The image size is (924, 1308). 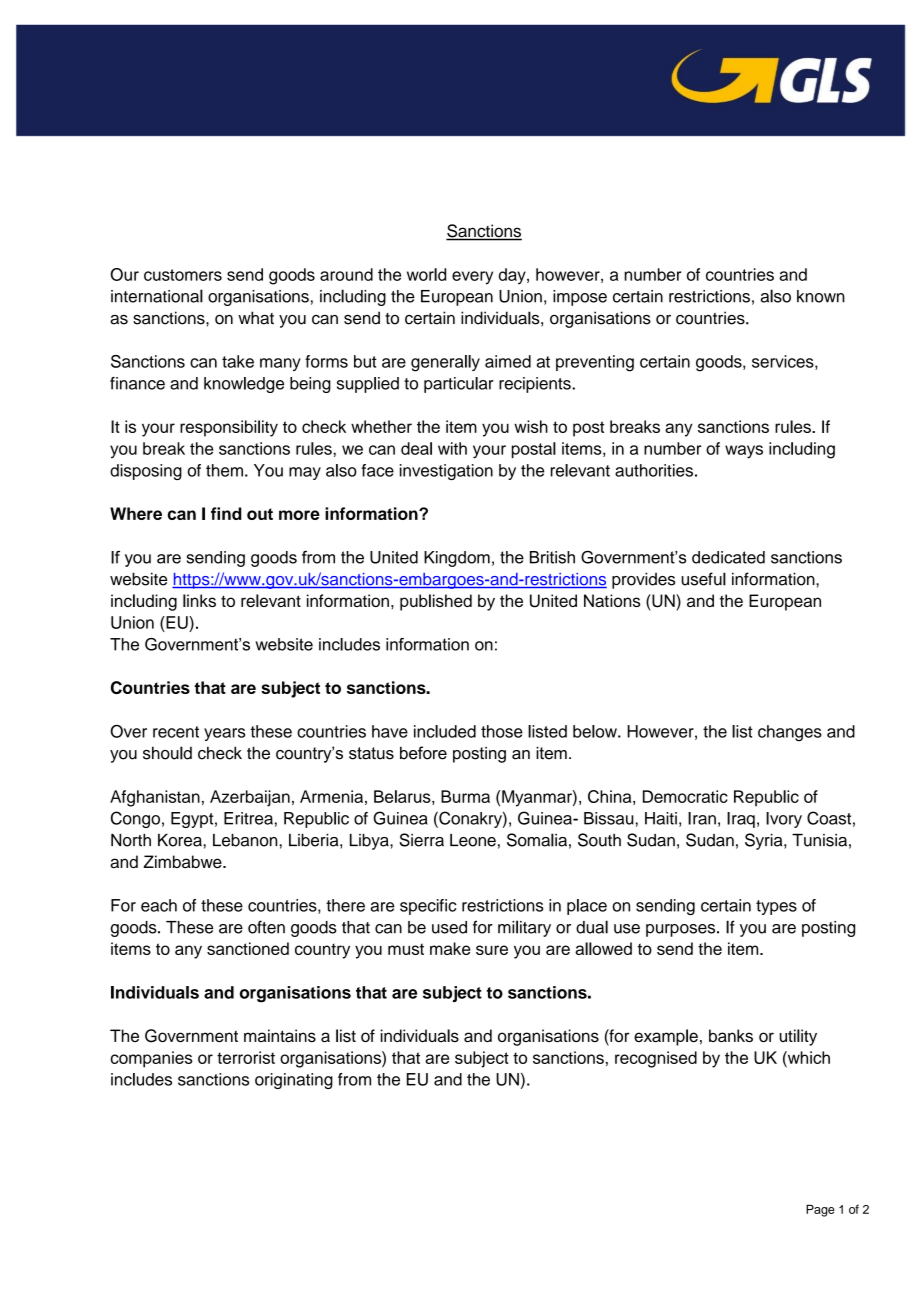 What do you see at coordinates (656, 1059) in the page?
I see `recognised` at bounding box center [656, 1059].
